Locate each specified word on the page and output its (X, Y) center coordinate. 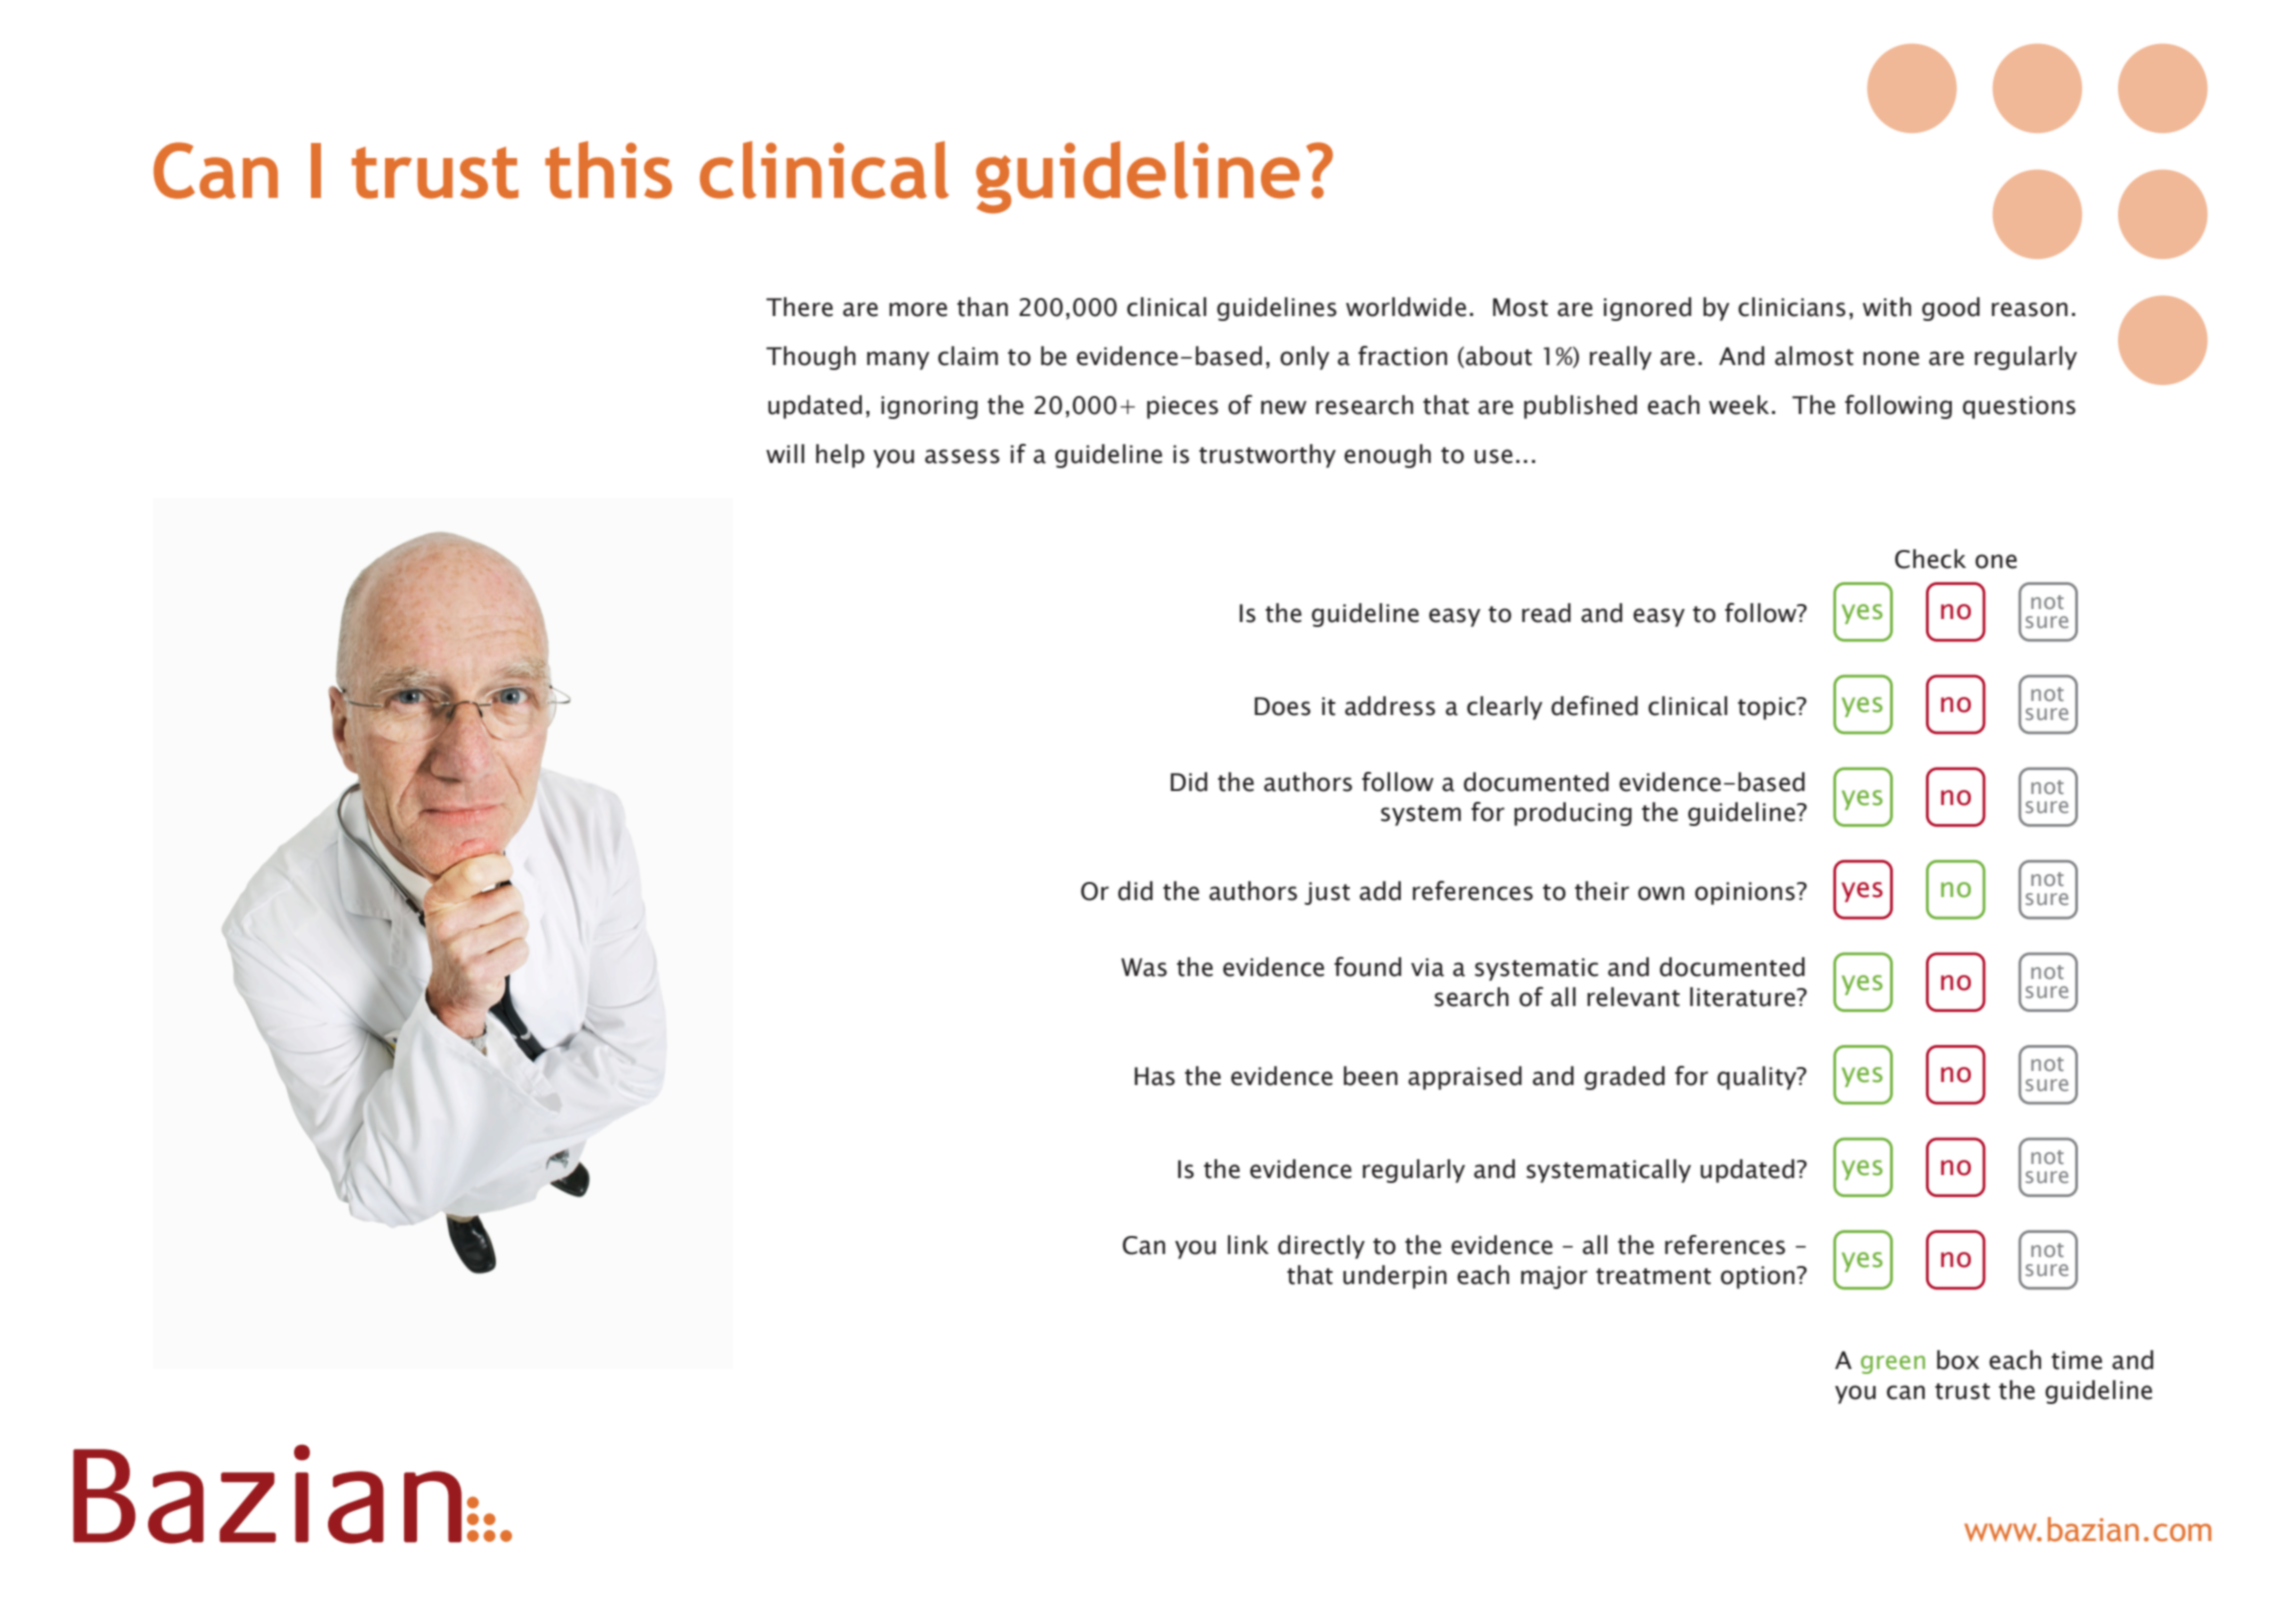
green (1893, 1364)
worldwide (1406, 307)
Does (1283, 706)
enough (1387, 456)
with (1887, 307)
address (1390, 706)
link (1248, 1244)
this (608, 170)
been (1371, 1076)
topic (1768, 708)
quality (1758, 1078)
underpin (1395, 1277)
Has (1155, 1076)
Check (1930, 559)
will (785, 453)
